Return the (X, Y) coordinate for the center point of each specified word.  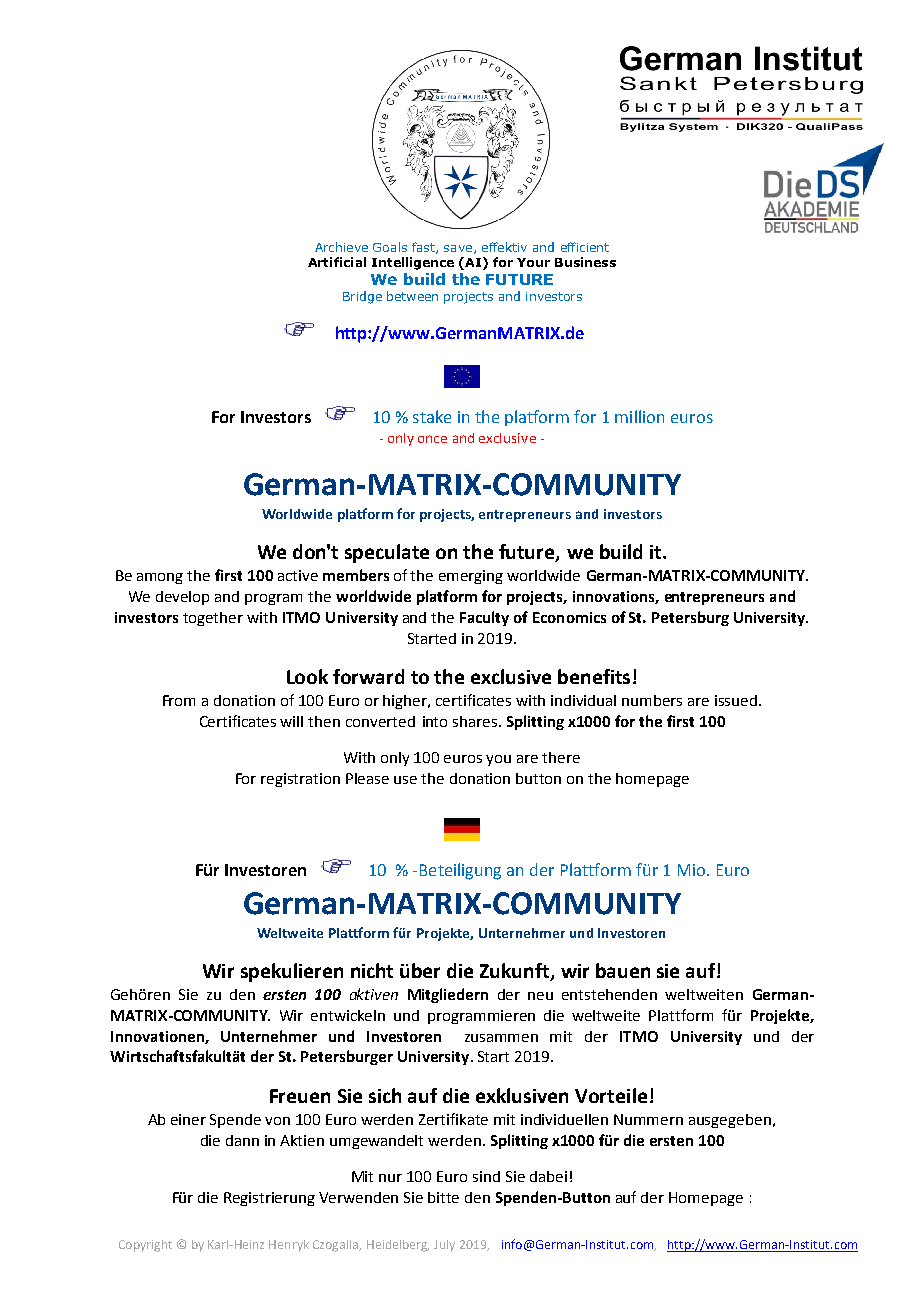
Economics (569, 617)
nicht (372, 970)
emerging (471, 577)
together (213, 619)
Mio (693, 870)
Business (585, 262)
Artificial (337, 262)
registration (300, 780)
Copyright (145, 1246)
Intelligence (413, 263)
